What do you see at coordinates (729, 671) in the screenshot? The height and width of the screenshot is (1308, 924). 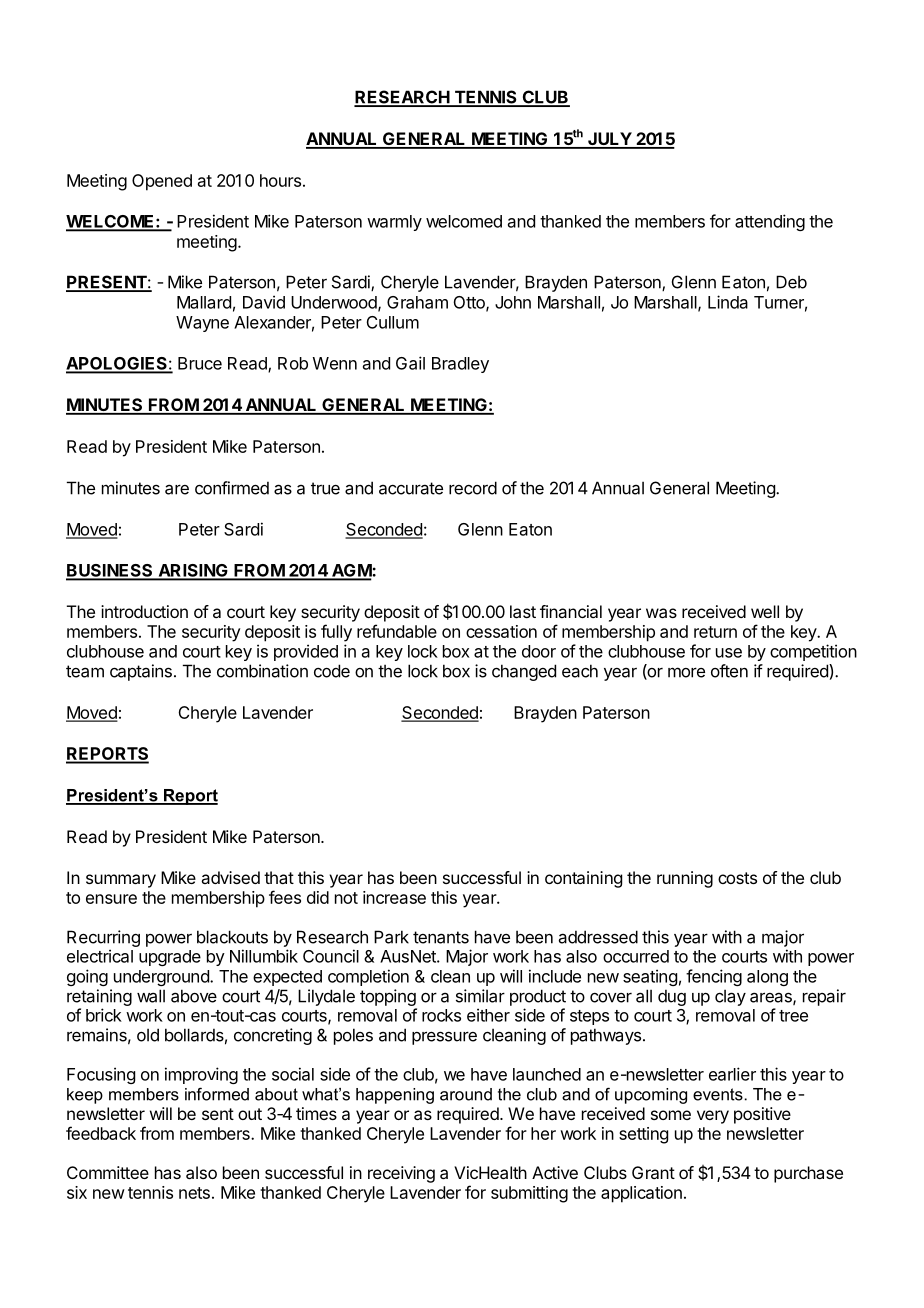 I see `often` at bounding box center [729, 671].
